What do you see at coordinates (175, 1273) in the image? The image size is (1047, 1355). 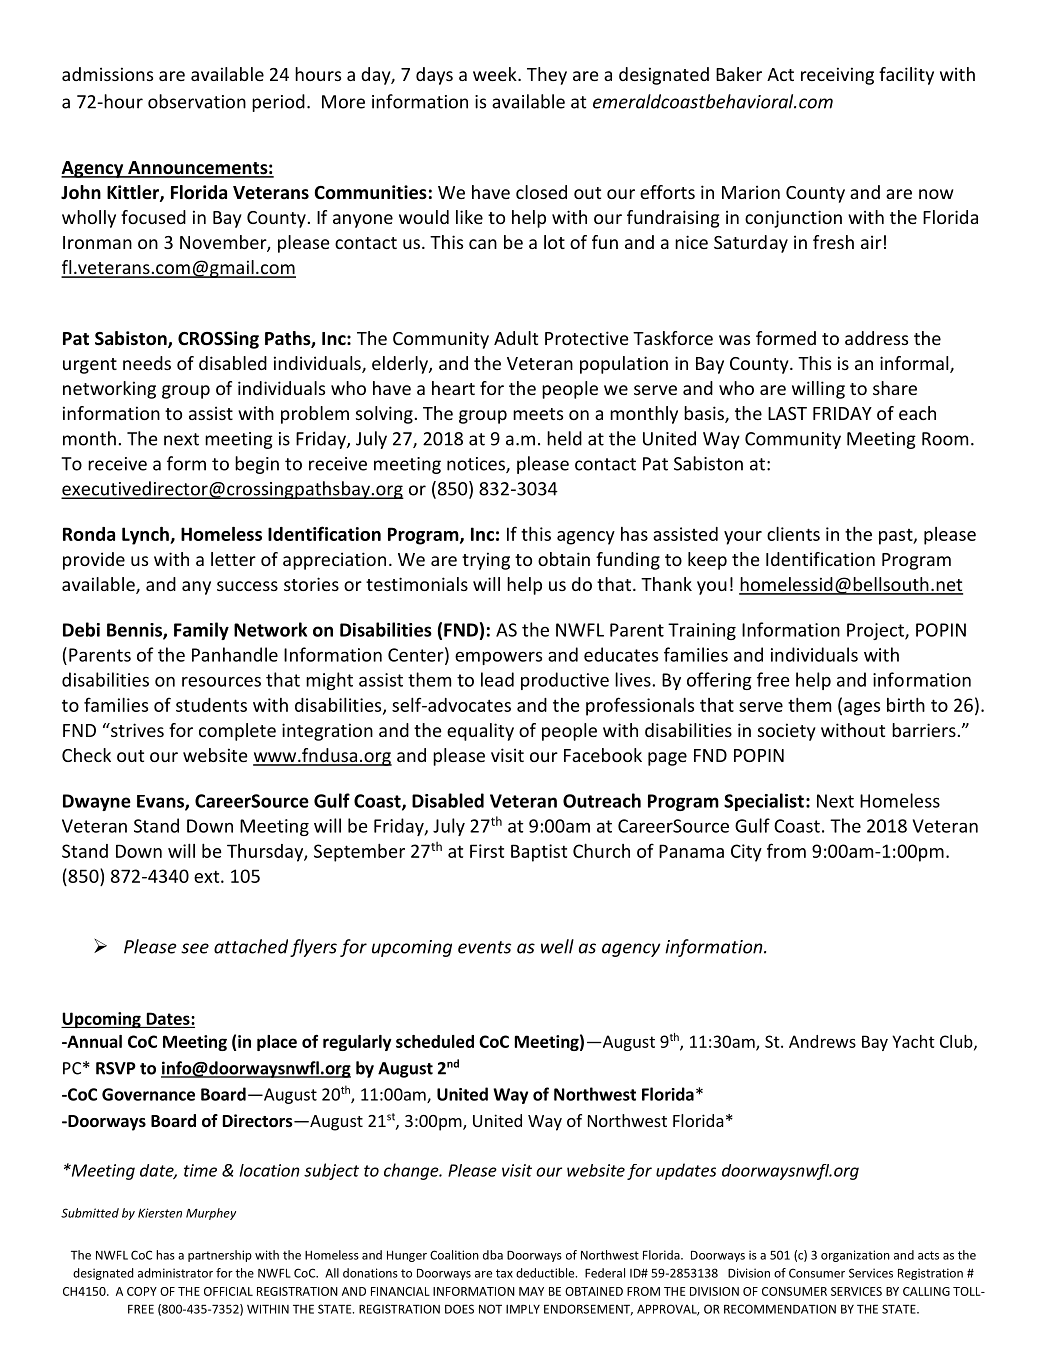 I see `administrator` at bounding box center [175, 1273].
